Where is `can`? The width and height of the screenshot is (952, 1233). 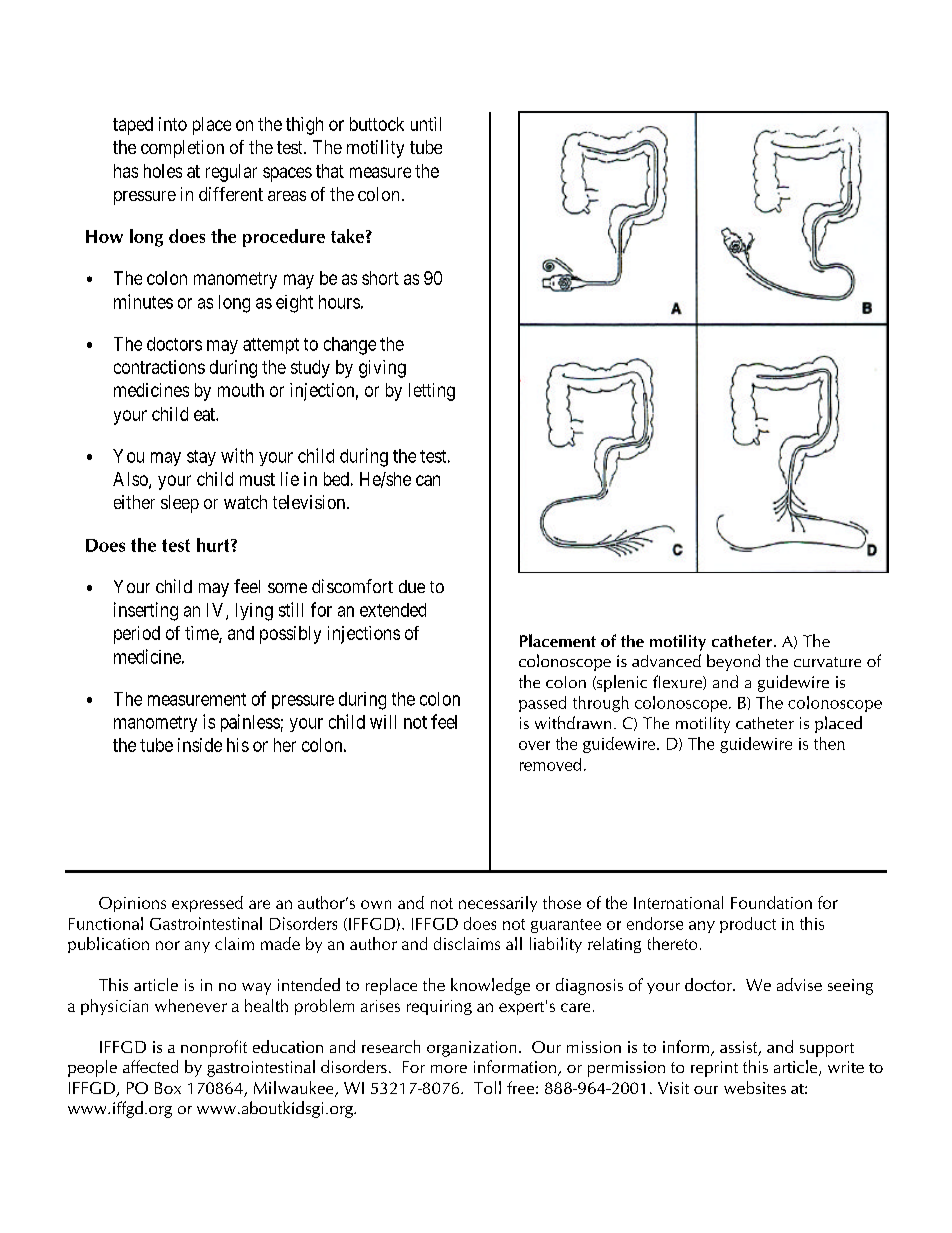 can is located at coordinates (428, 480).
